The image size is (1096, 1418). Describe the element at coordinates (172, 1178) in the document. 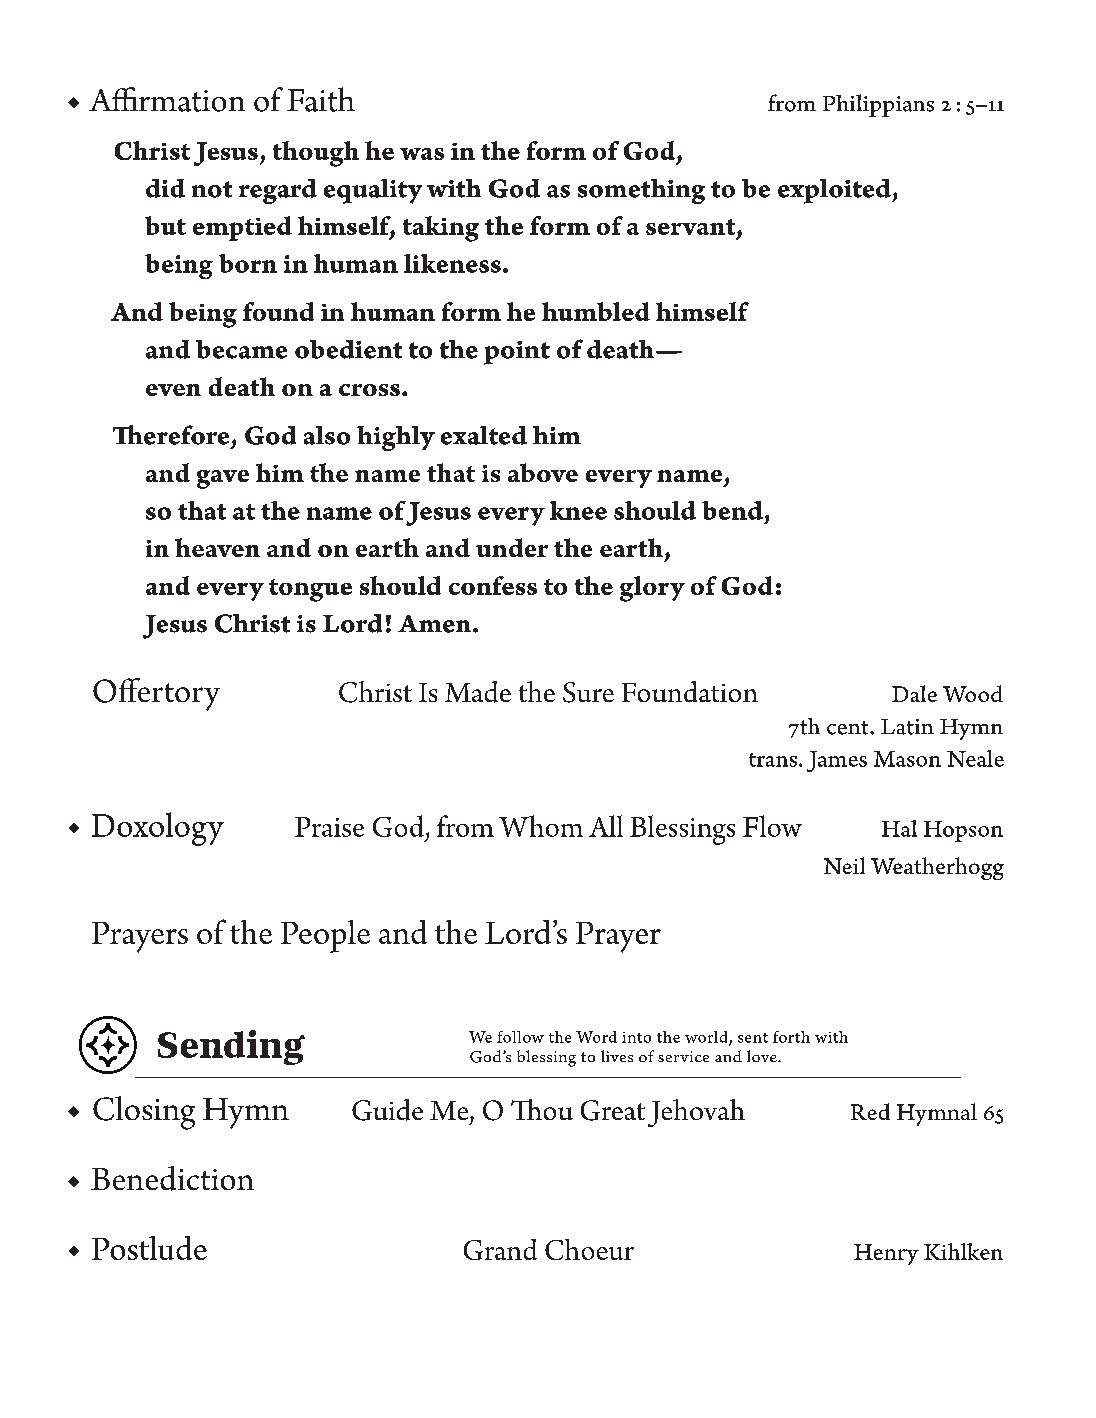

I see `Benediction` at that location.
